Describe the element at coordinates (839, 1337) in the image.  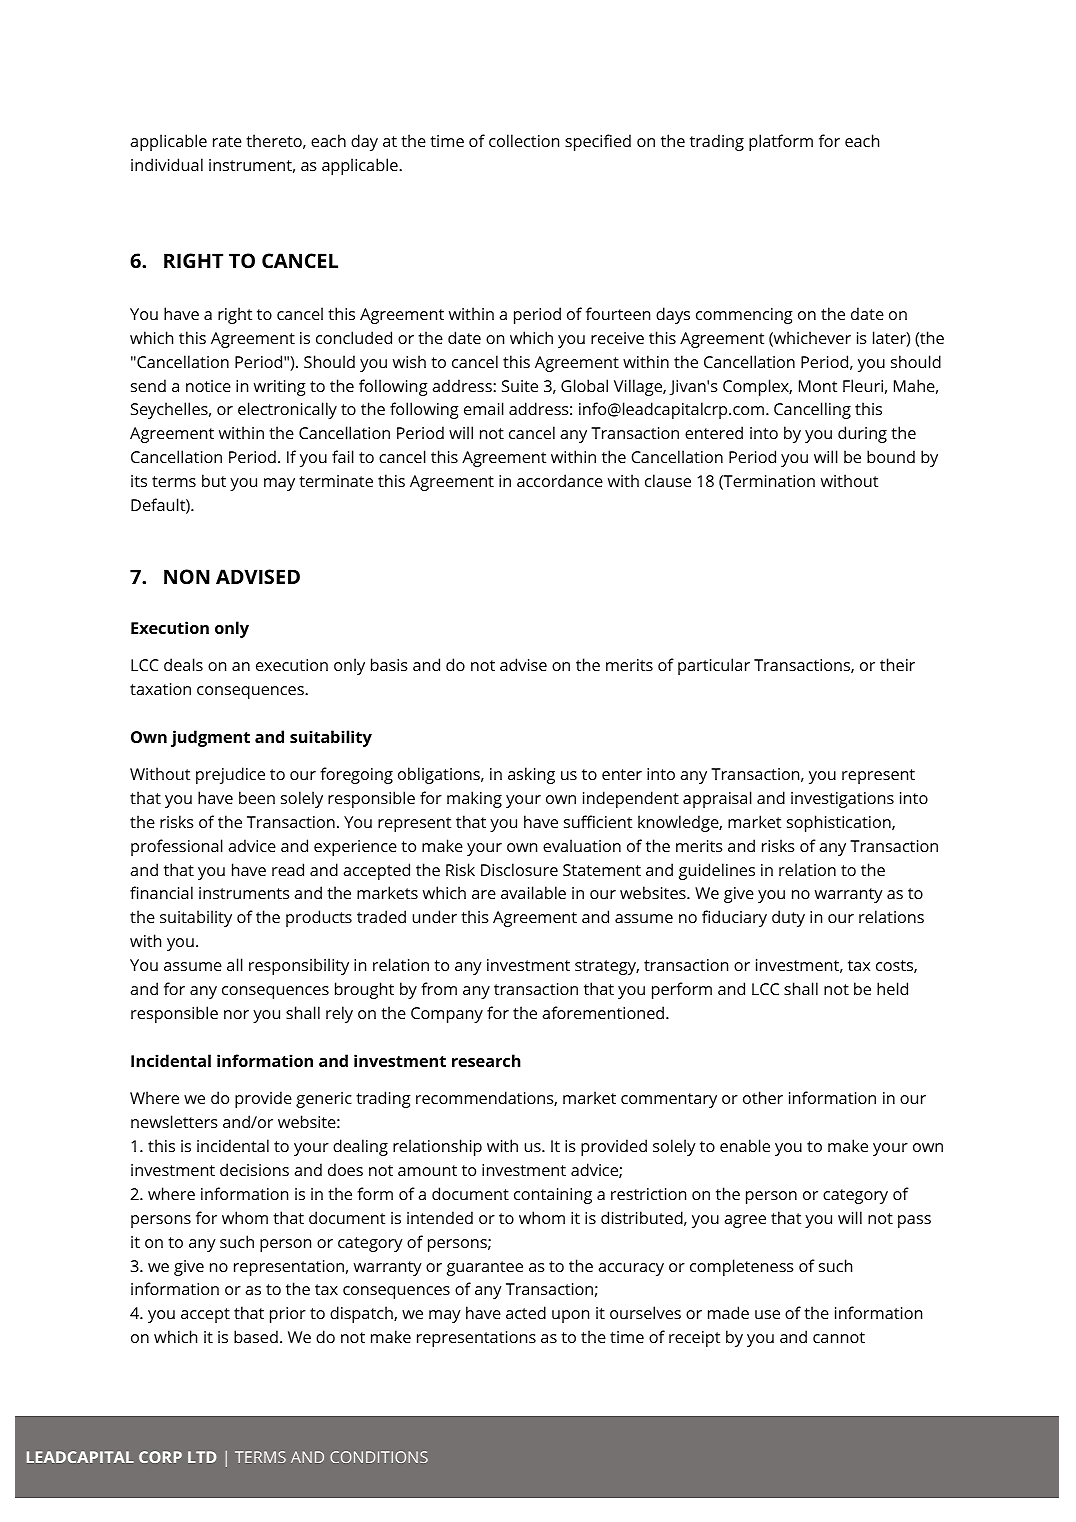
I see `cannot` at that location.
